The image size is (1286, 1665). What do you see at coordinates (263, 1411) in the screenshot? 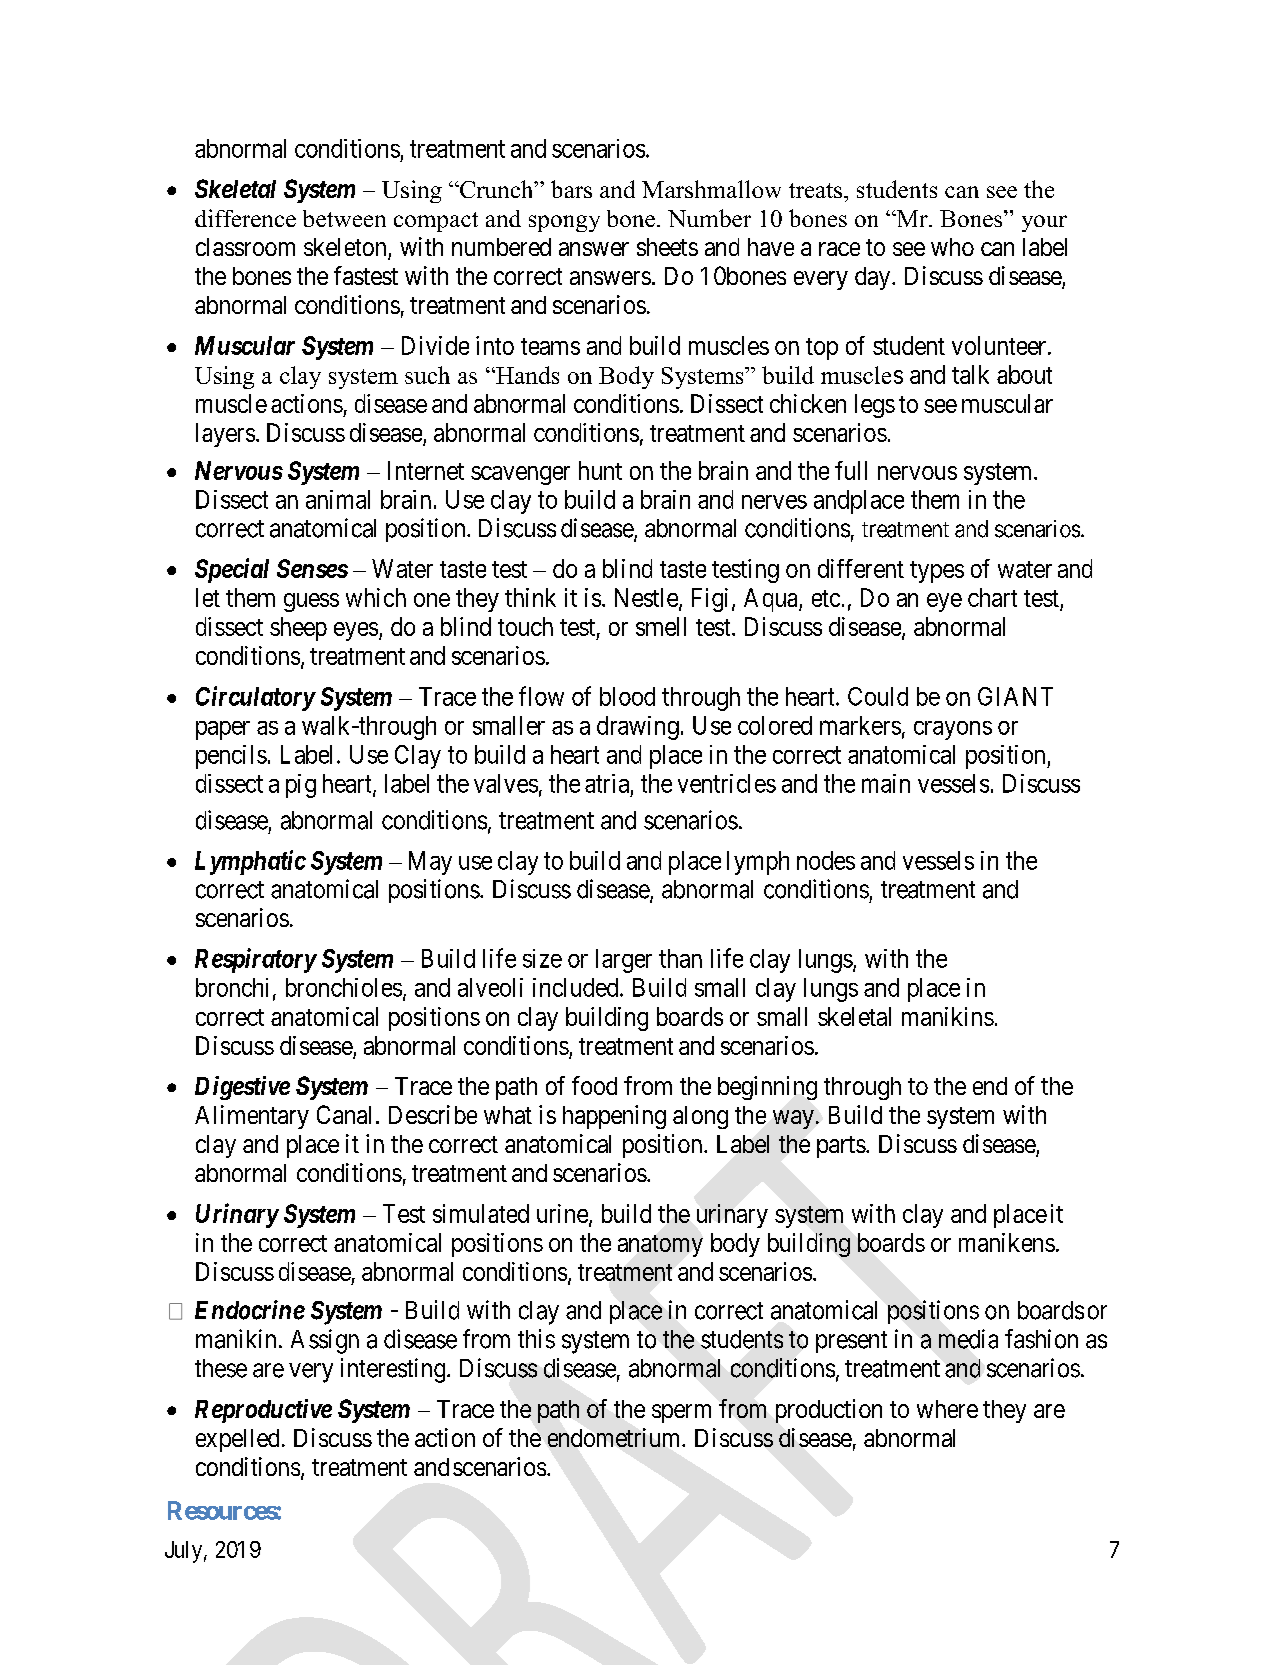
I see `Reproductive` at bounding box center [263, 1411].
